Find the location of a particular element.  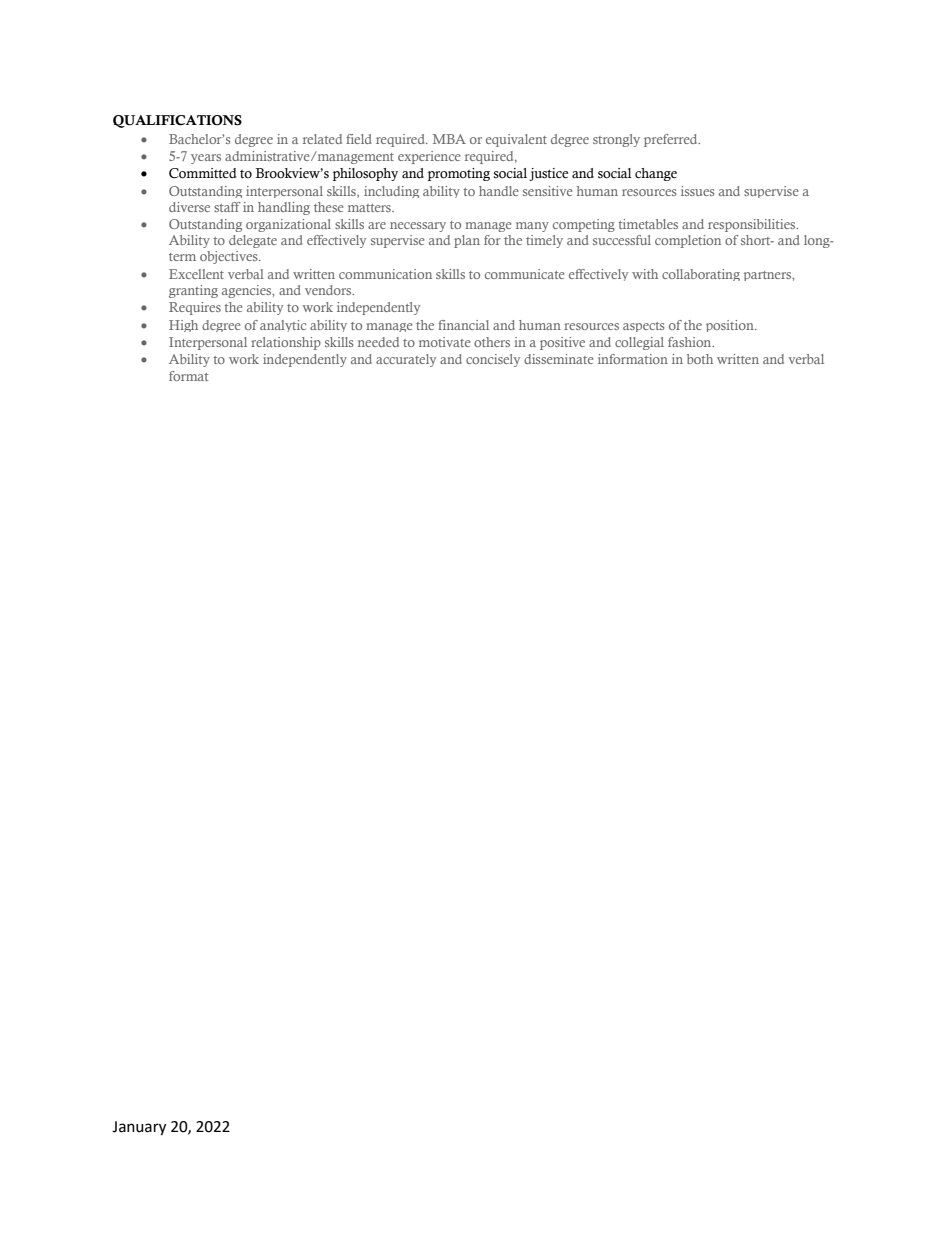

both is located at coordinates (700, 359).
